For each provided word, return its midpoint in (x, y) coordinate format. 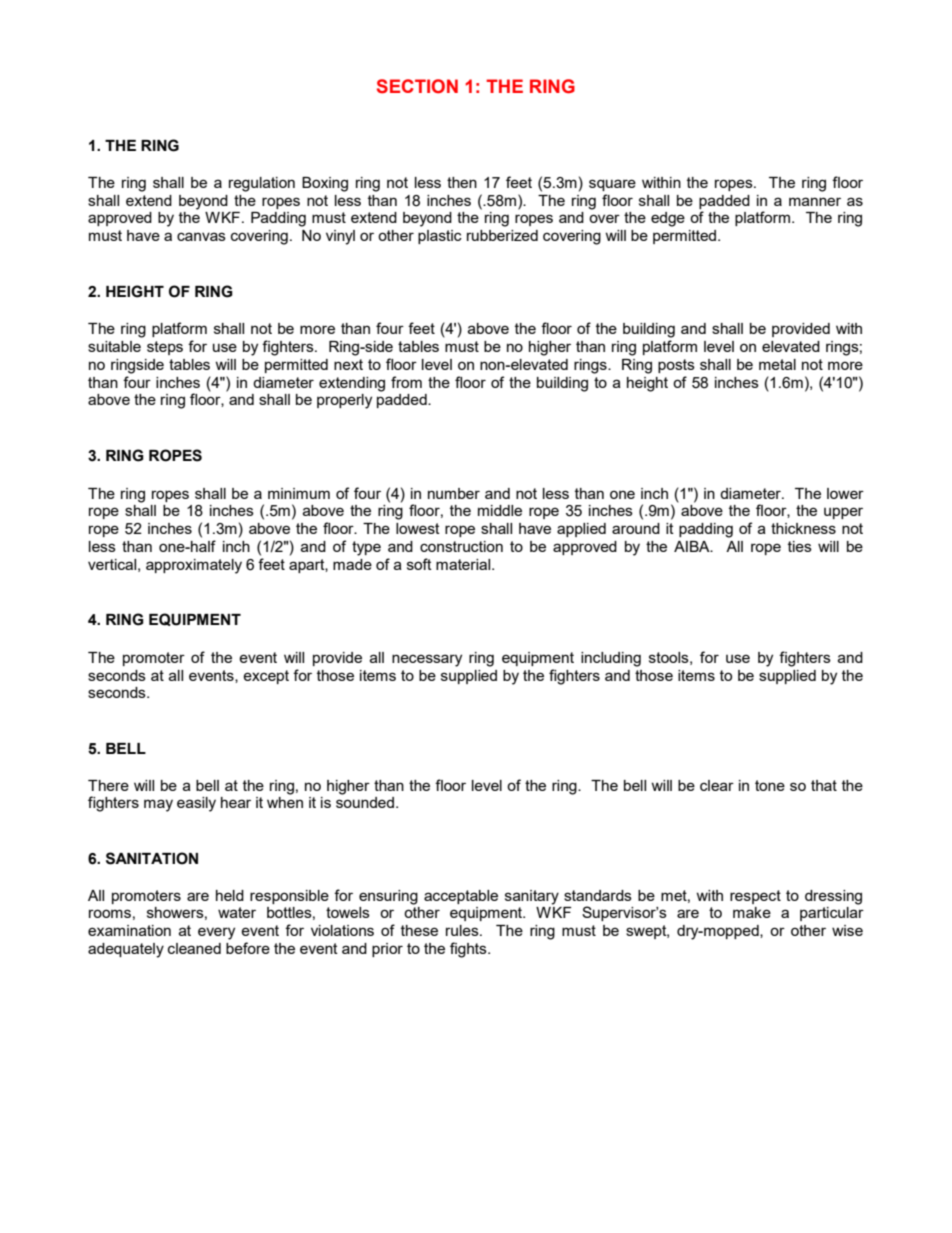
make (752, 912)
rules (463, 930)
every (216, 933)
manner (815, 201)
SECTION (417, 86)
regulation (262, 184)
